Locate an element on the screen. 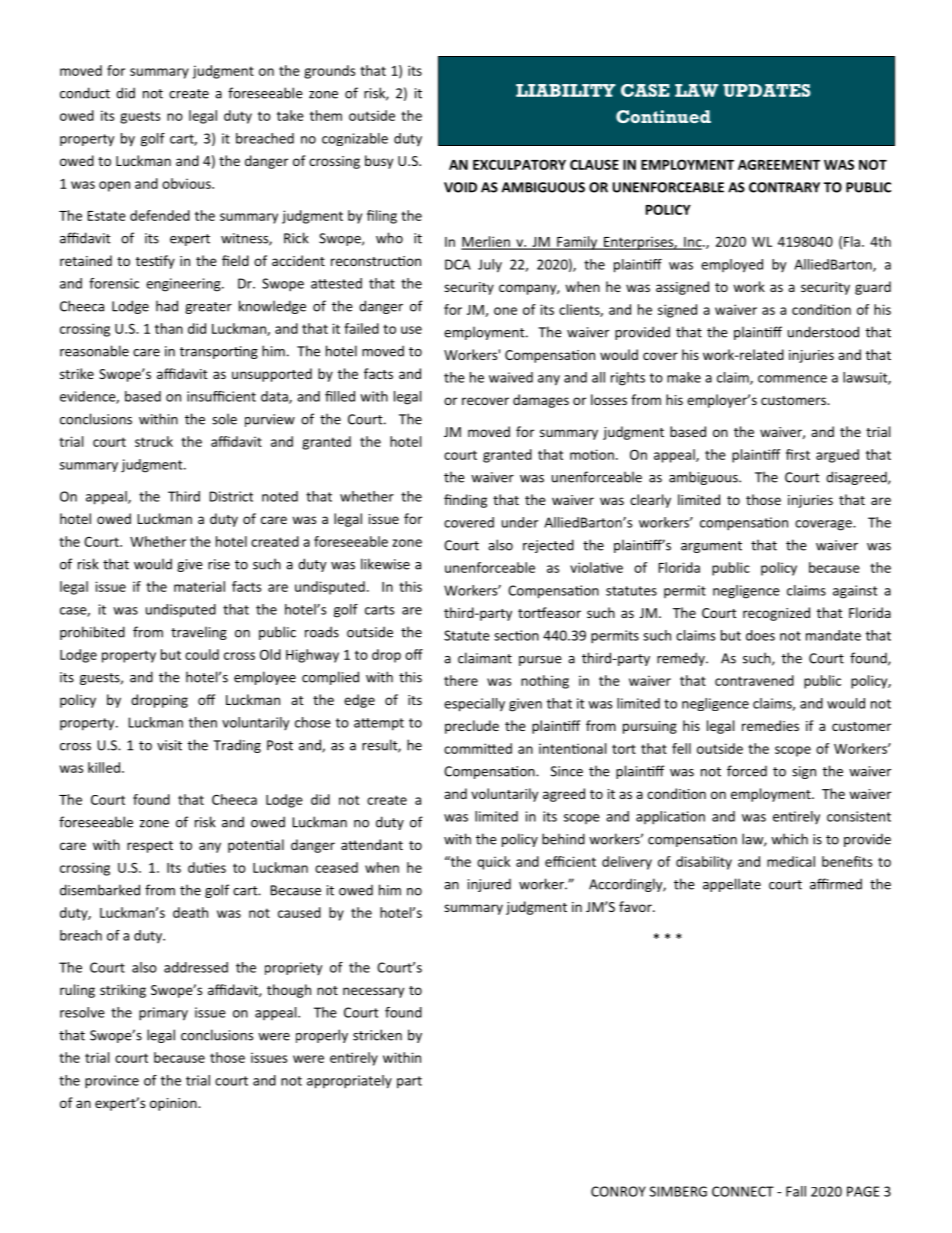 The width and height of the screenshot is (952, 1233). there is located at coordinates (461, 680).
